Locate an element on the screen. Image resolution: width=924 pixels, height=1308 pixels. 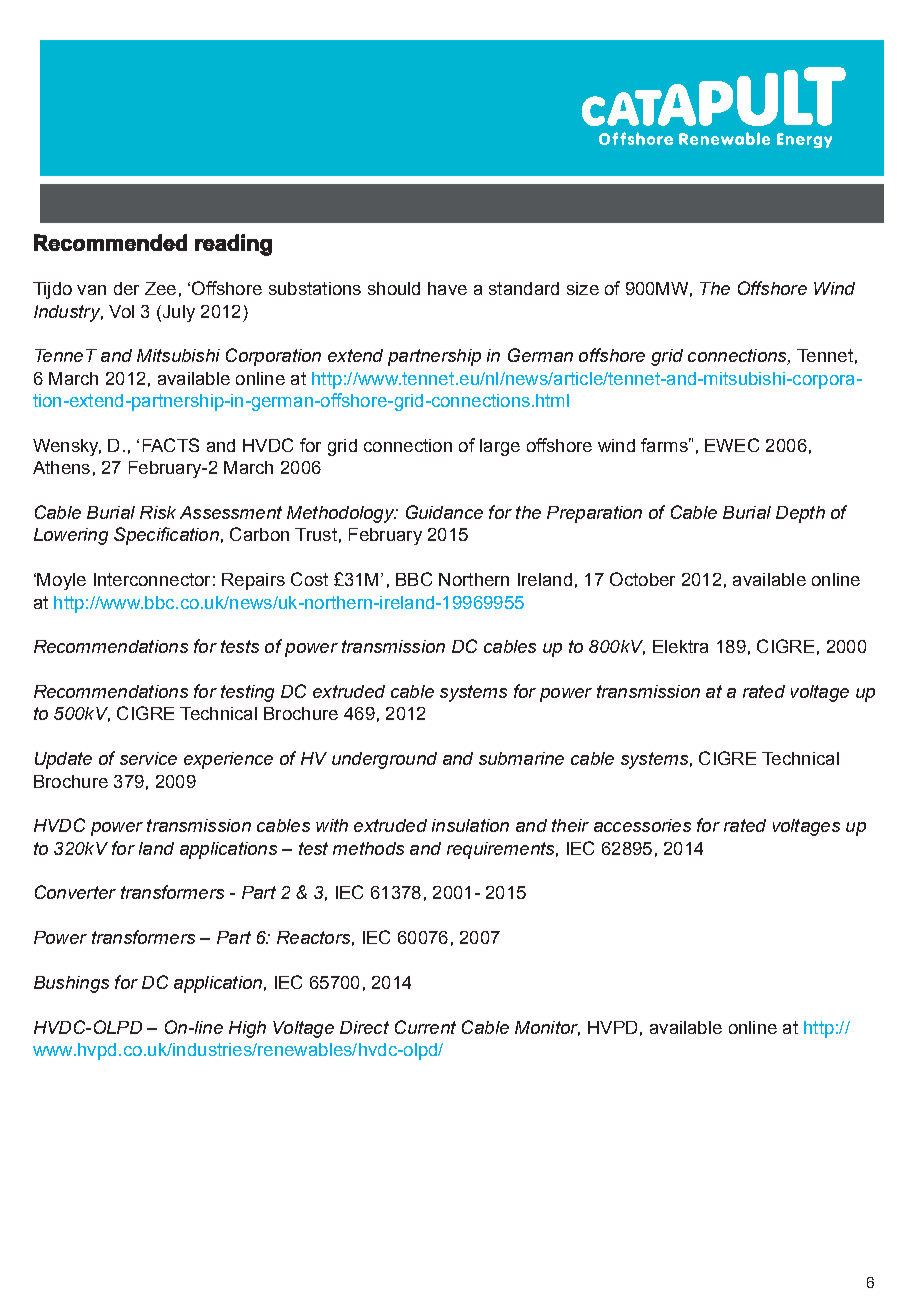
Lowering is located at coordinates (71, 536).
